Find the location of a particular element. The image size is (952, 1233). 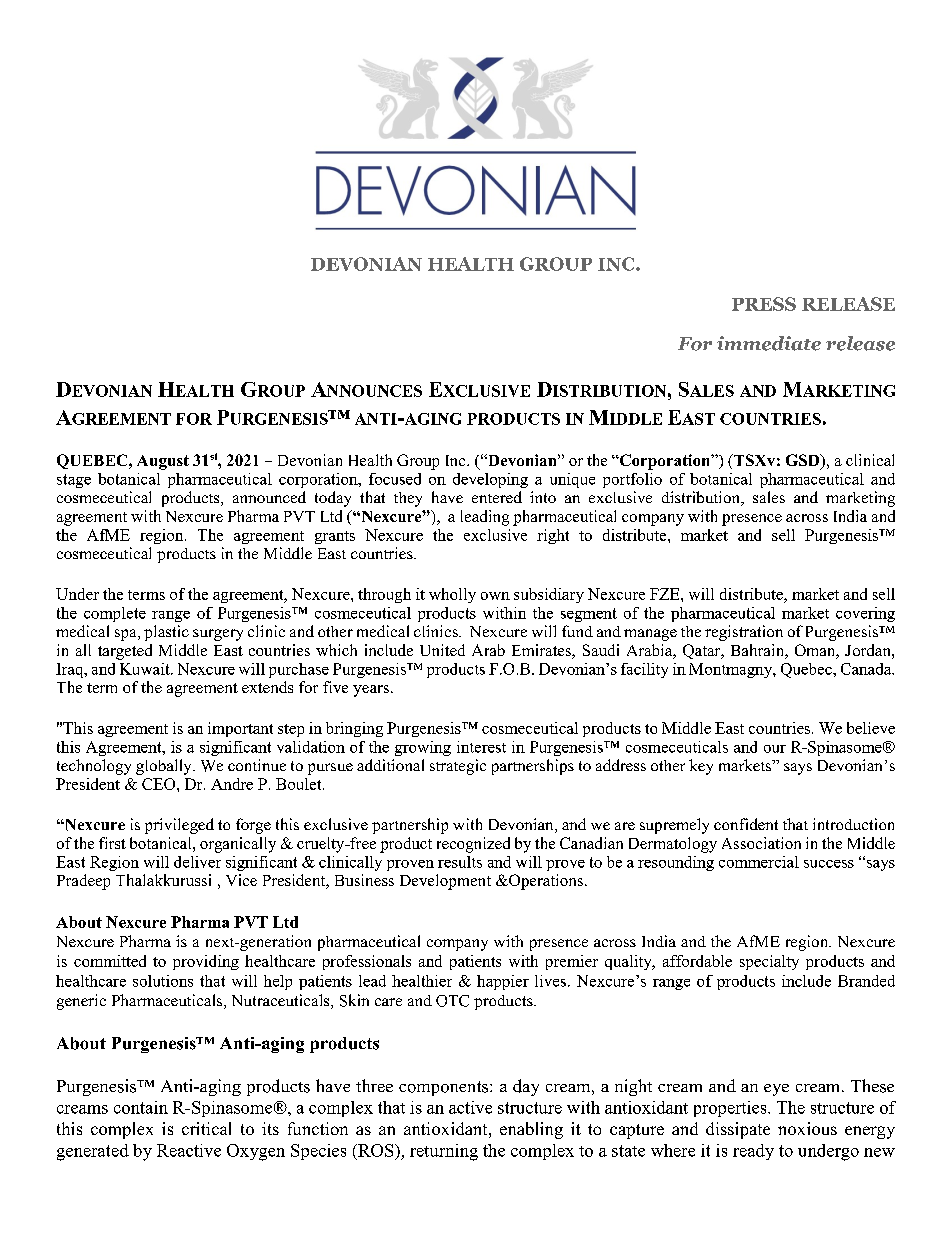

critical is located at coordinates (206, 1128).
